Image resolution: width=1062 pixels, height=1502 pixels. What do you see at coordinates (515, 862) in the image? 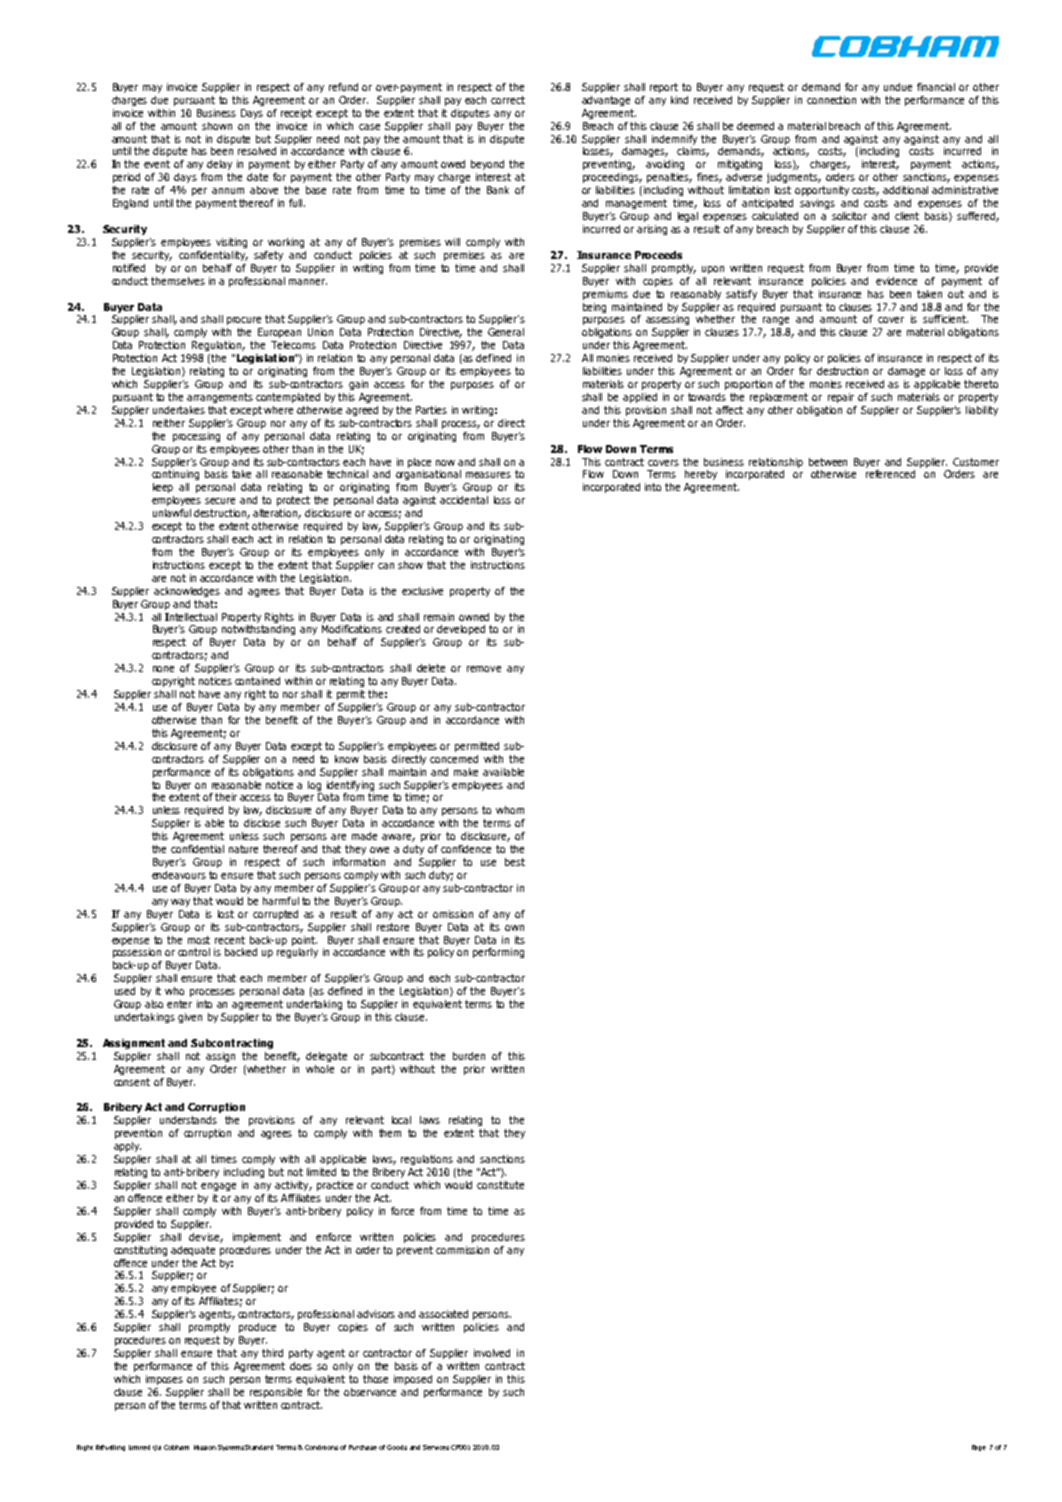
I see `best` at bounding box center [515, 862].
